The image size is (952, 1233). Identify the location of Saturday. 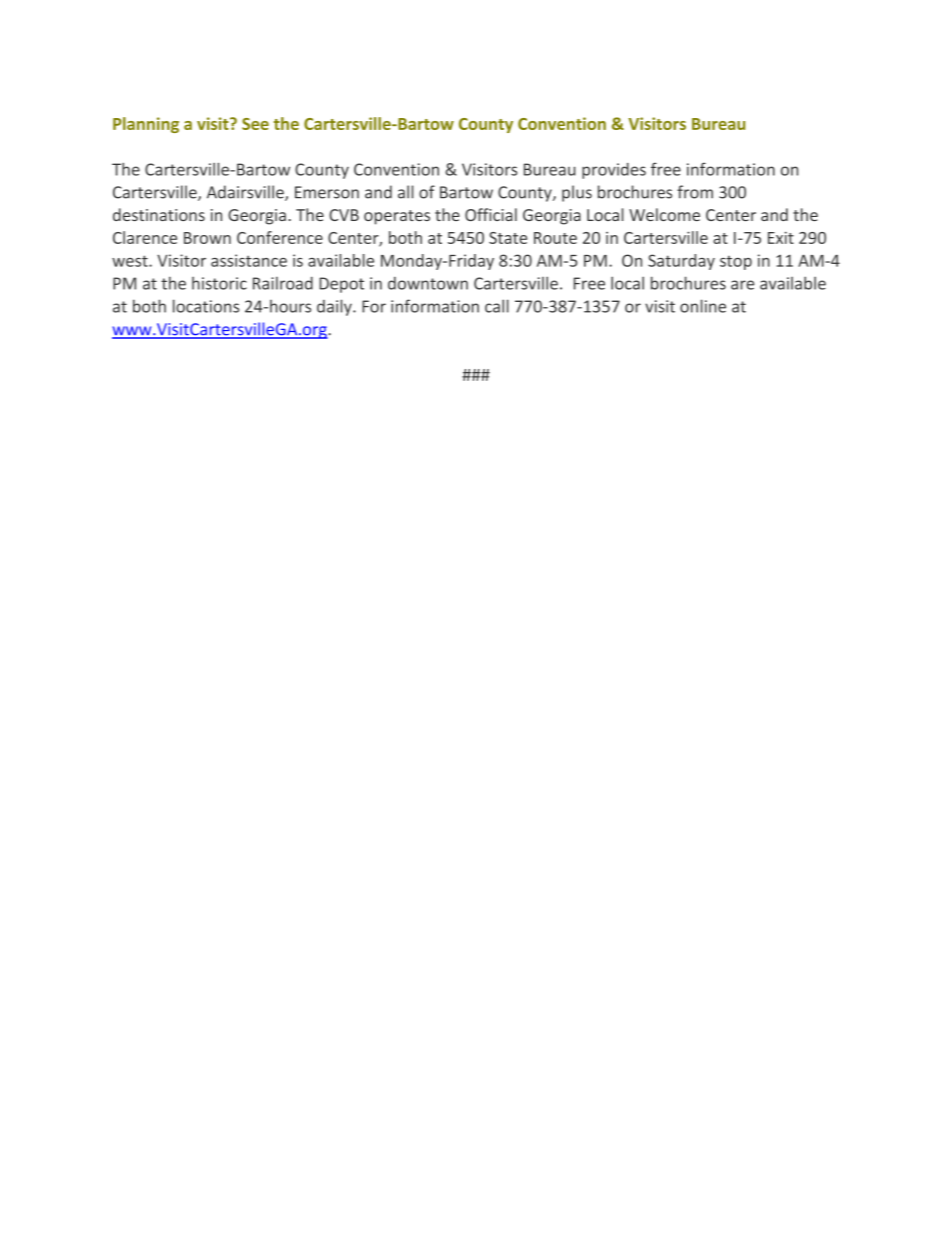
(681, 262).
